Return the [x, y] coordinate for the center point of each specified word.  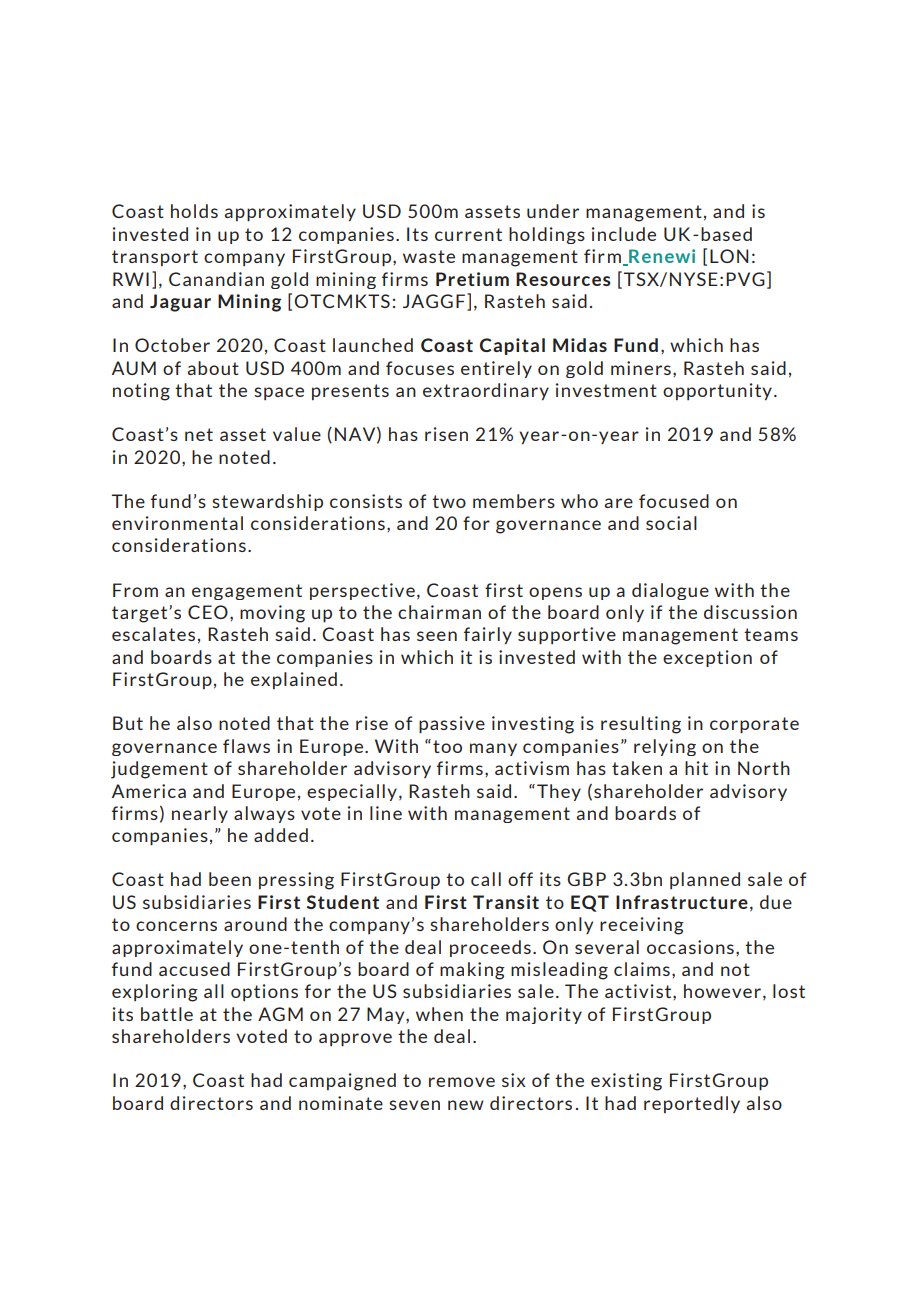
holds [194, 211]
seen [437, 636]
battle [167, 1014]
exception [707, 658]
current [468, 234]
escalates [153, 634]
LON [729, 256]
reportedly [692, 1104]
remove [462, 1082]
